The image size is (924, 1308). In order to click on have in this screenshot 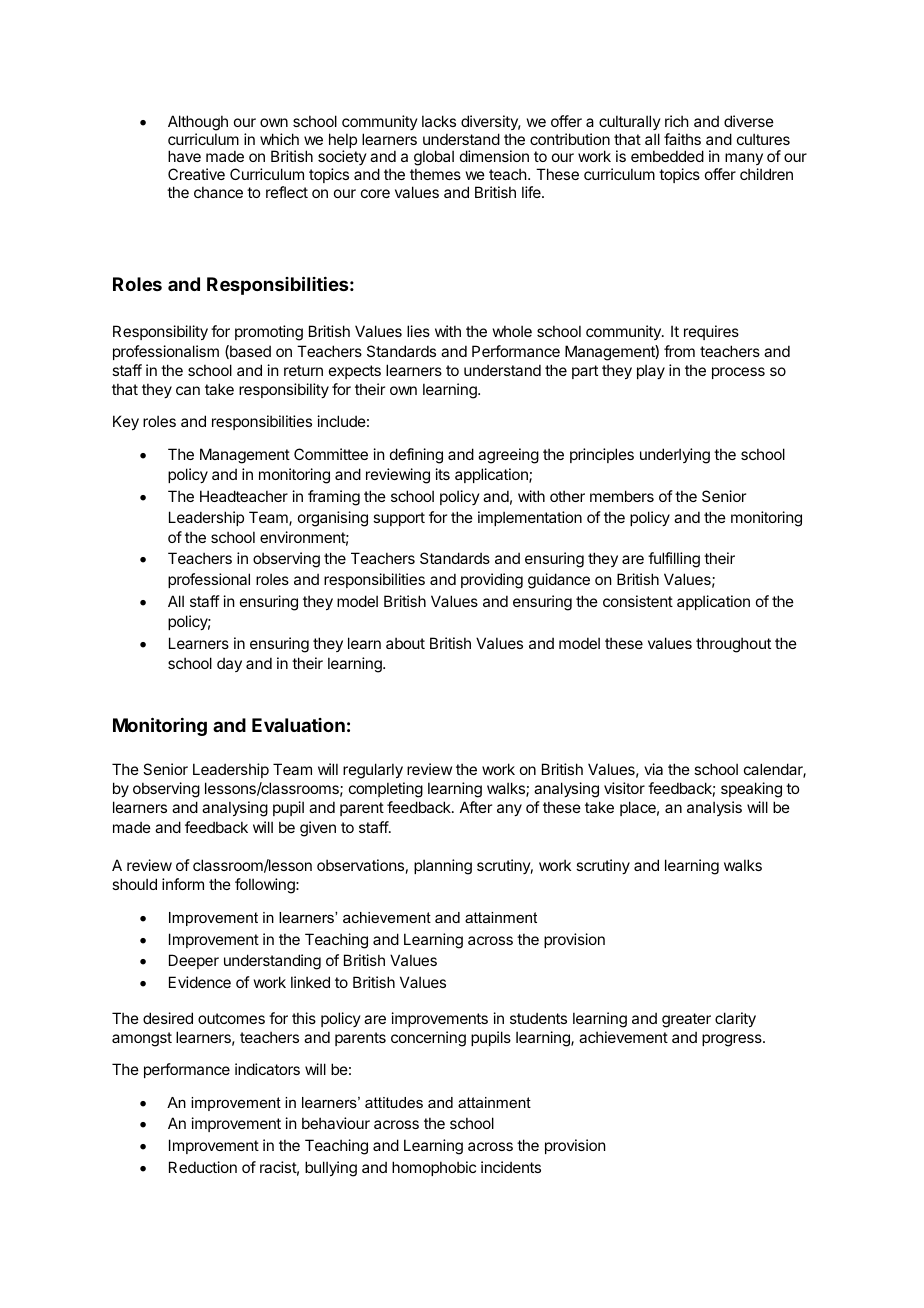, I will do `click(184, 156)`.
